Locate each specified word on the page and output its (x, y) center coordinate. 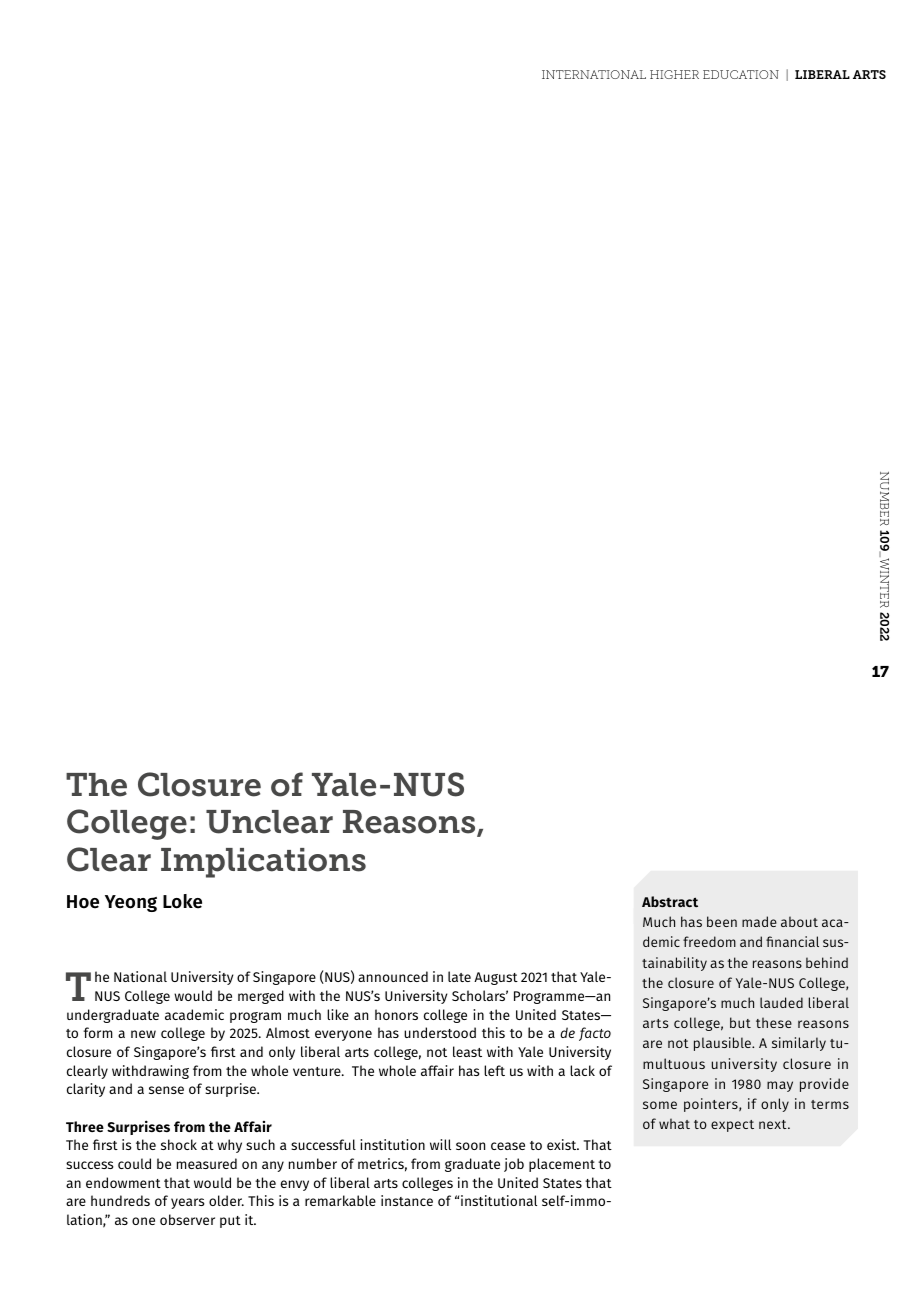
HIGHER (674, 74)
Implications (263, 863)
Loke (182, 901)
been (722, 921)
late (459, 976)
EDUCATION (741, 74)
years (188, 1203)
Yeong (131, 903)
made (759, 921)
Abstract (670, 901)
